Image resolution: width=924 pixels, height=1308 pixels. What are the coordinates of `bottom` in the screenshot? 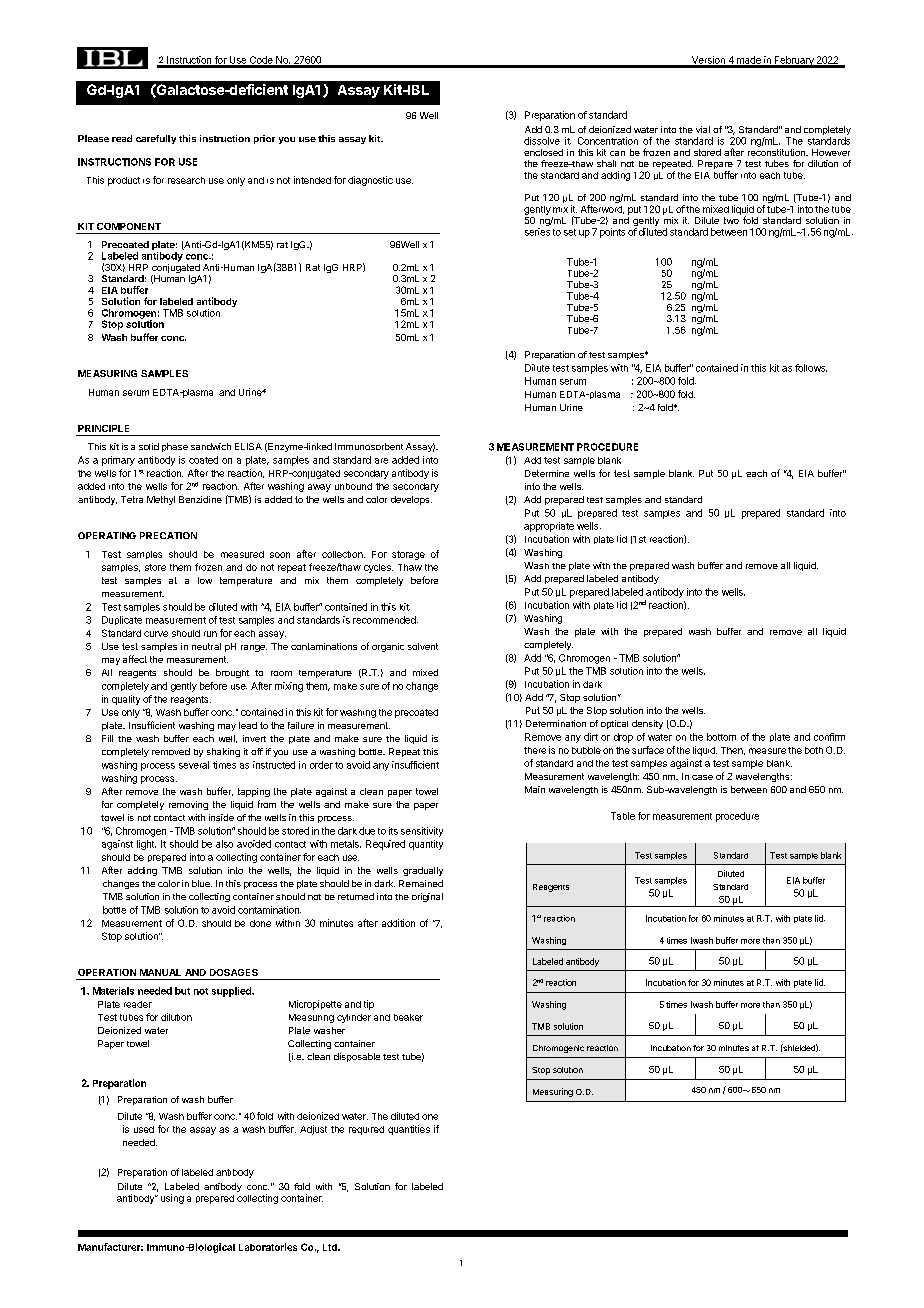 It's located at (721, 737).
